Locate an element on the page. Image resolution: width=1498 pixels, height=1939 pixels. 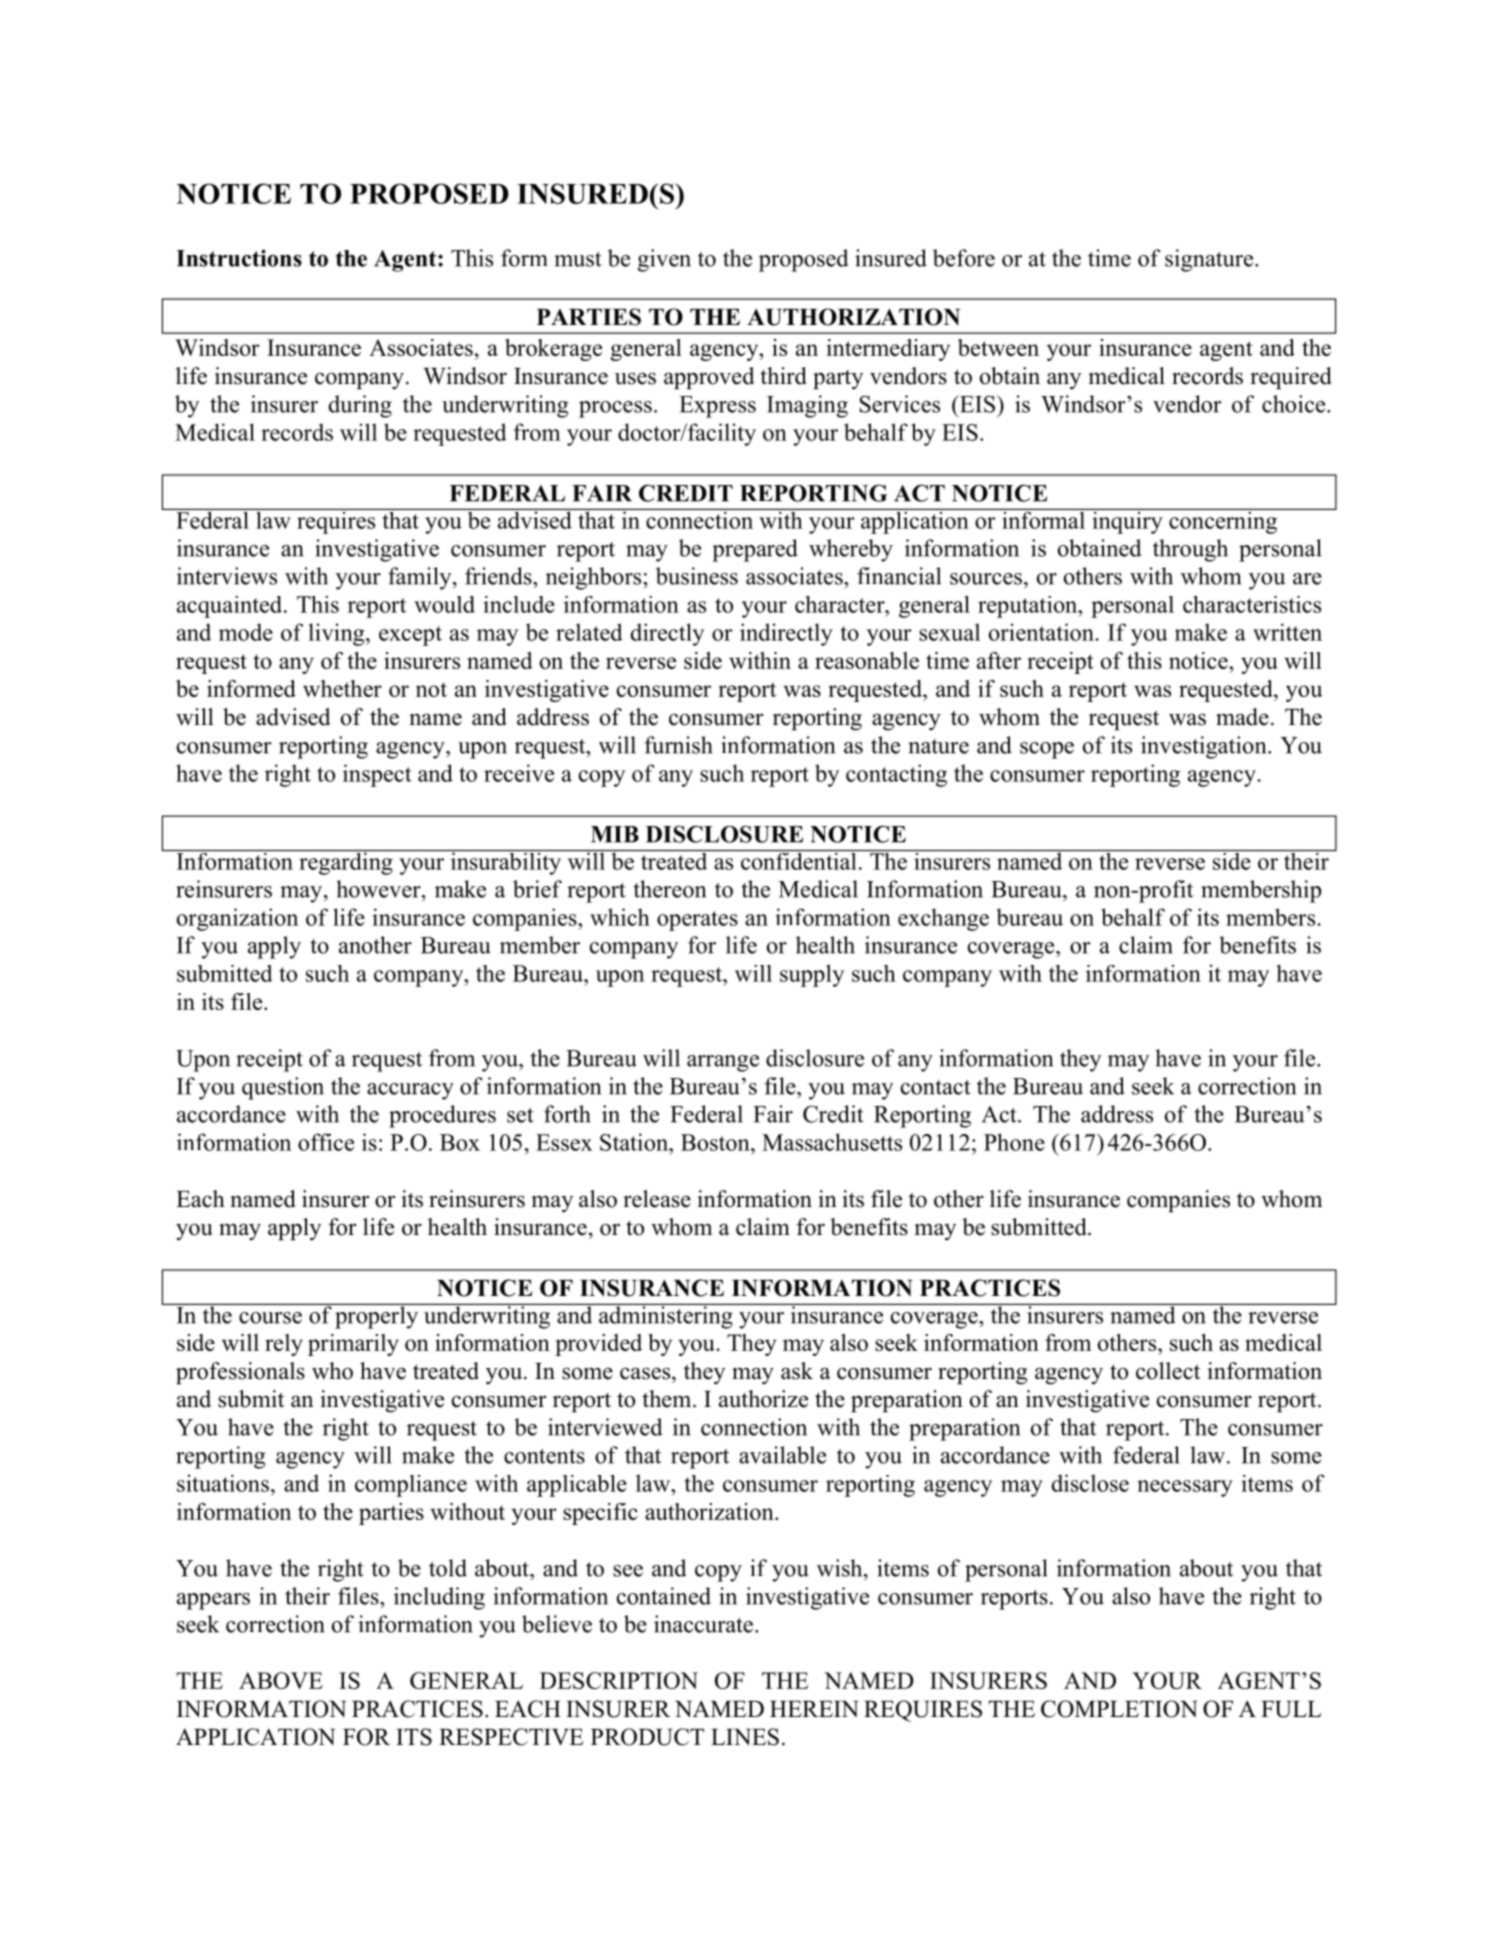
question is located at coordinates (283, 1088).
